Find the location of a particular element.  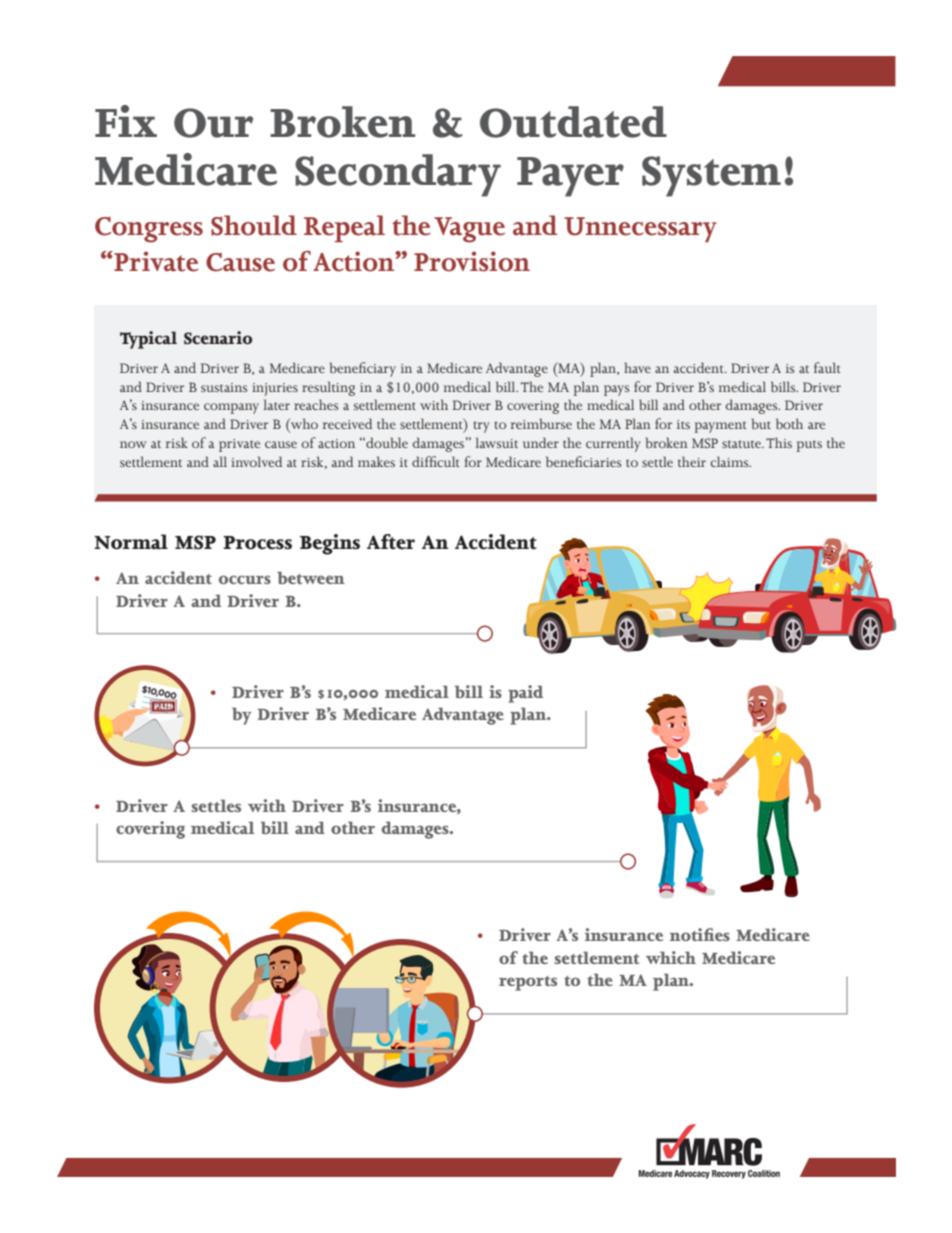

try is located at coordinates (482, 427).
